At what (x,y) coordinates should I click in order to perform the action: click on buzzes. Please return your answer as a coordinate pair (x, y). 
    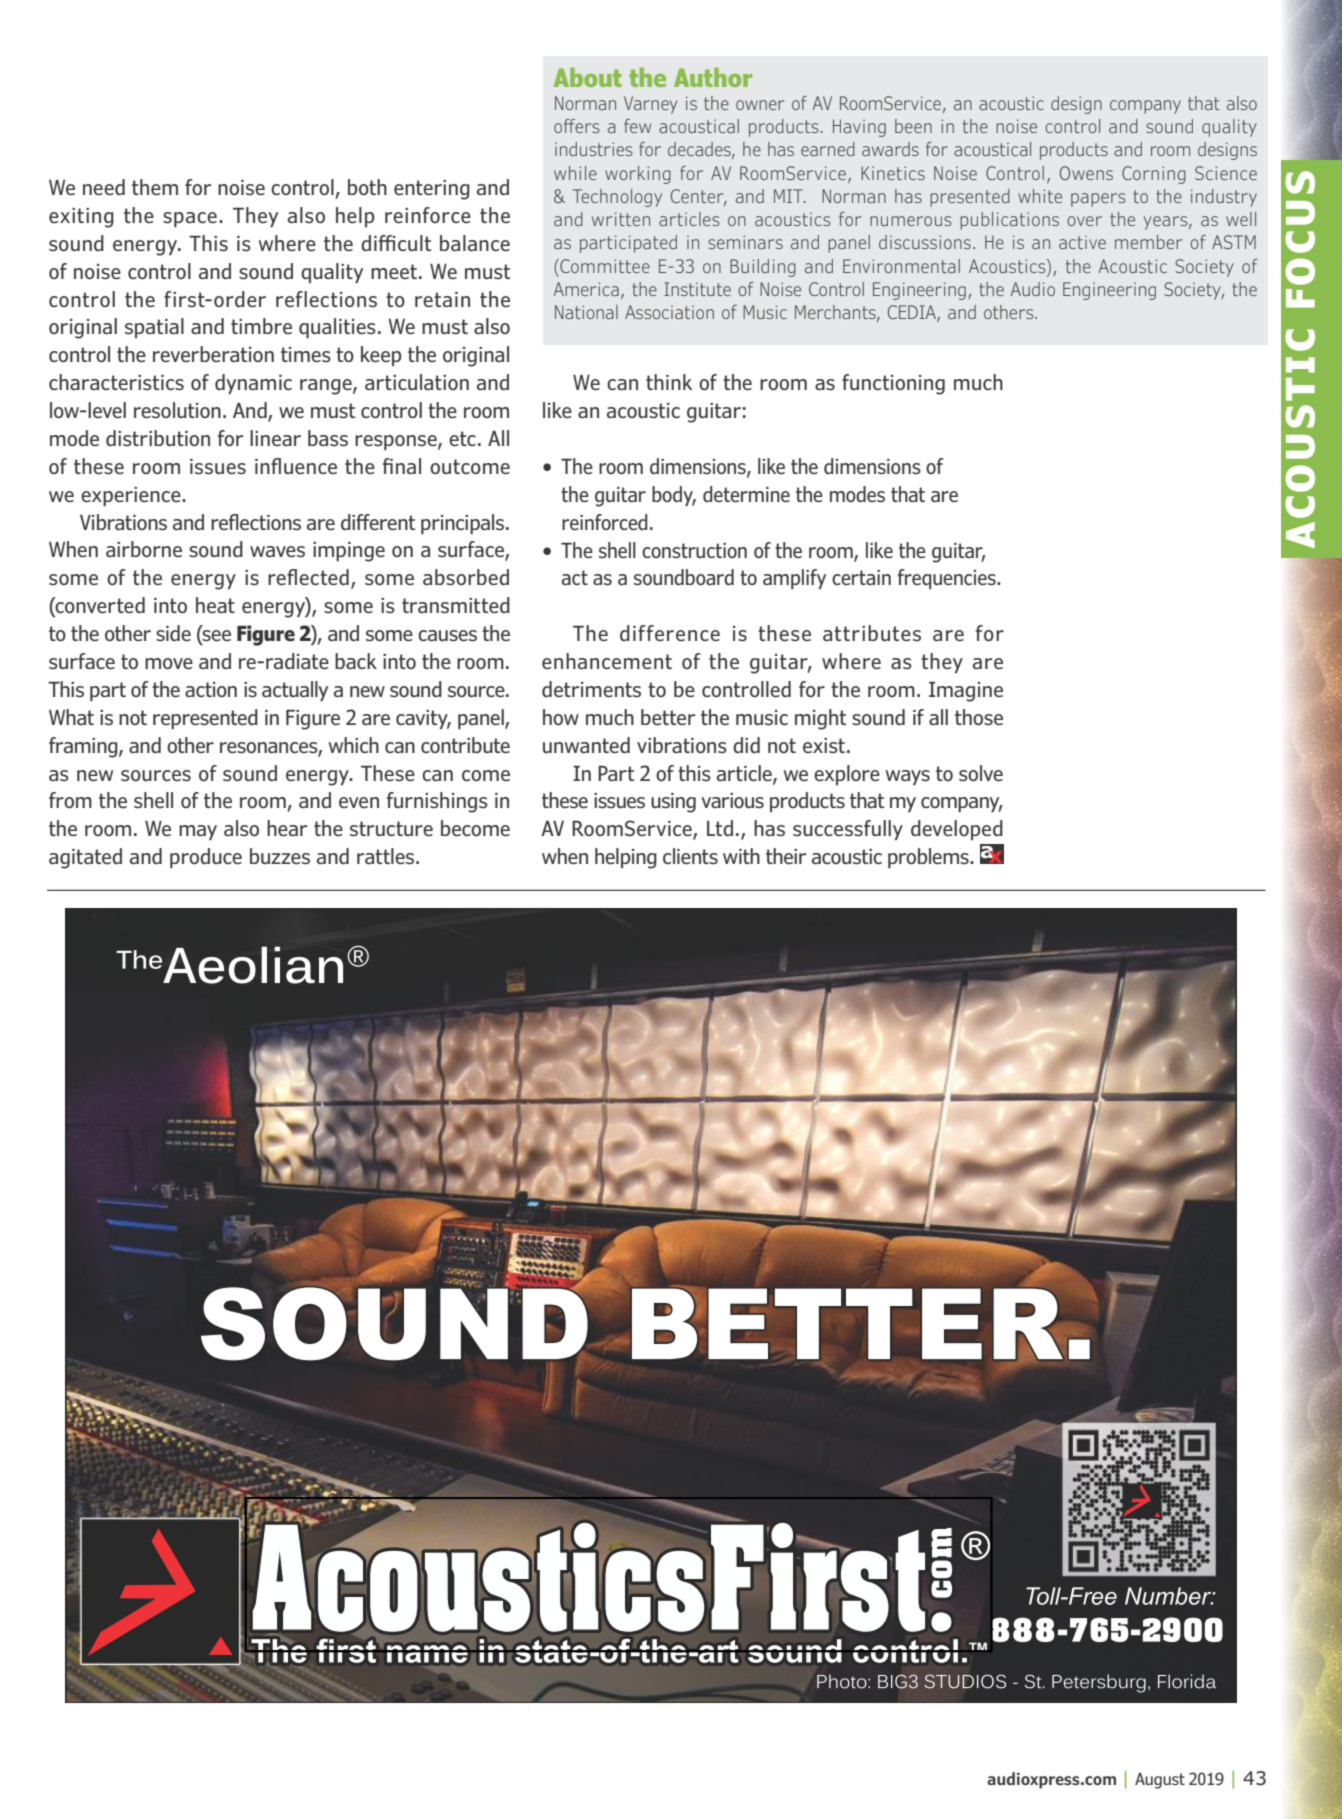
    Looking at the image, I should click on (280, 856).
